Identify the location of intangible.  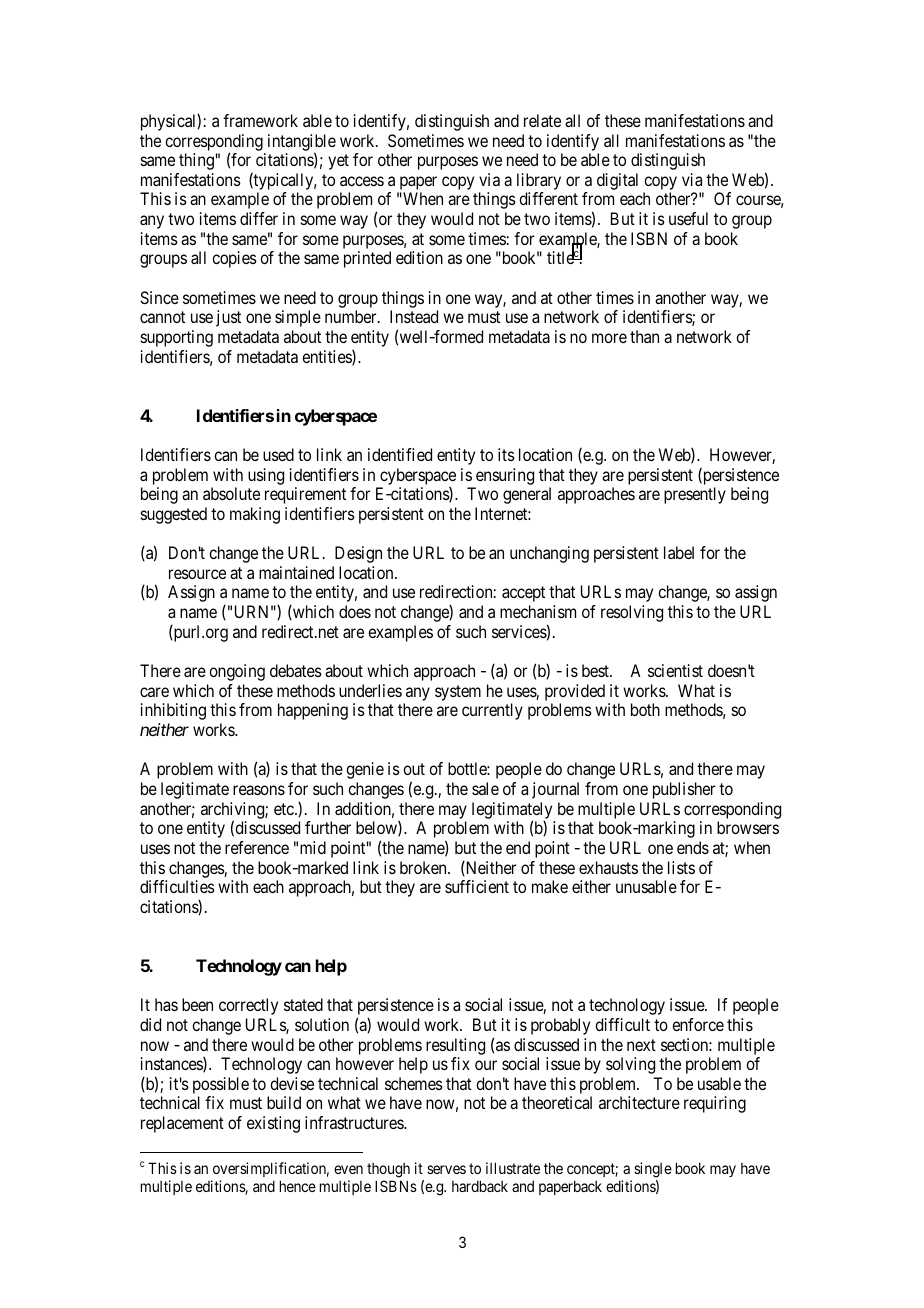
(302, 143).
